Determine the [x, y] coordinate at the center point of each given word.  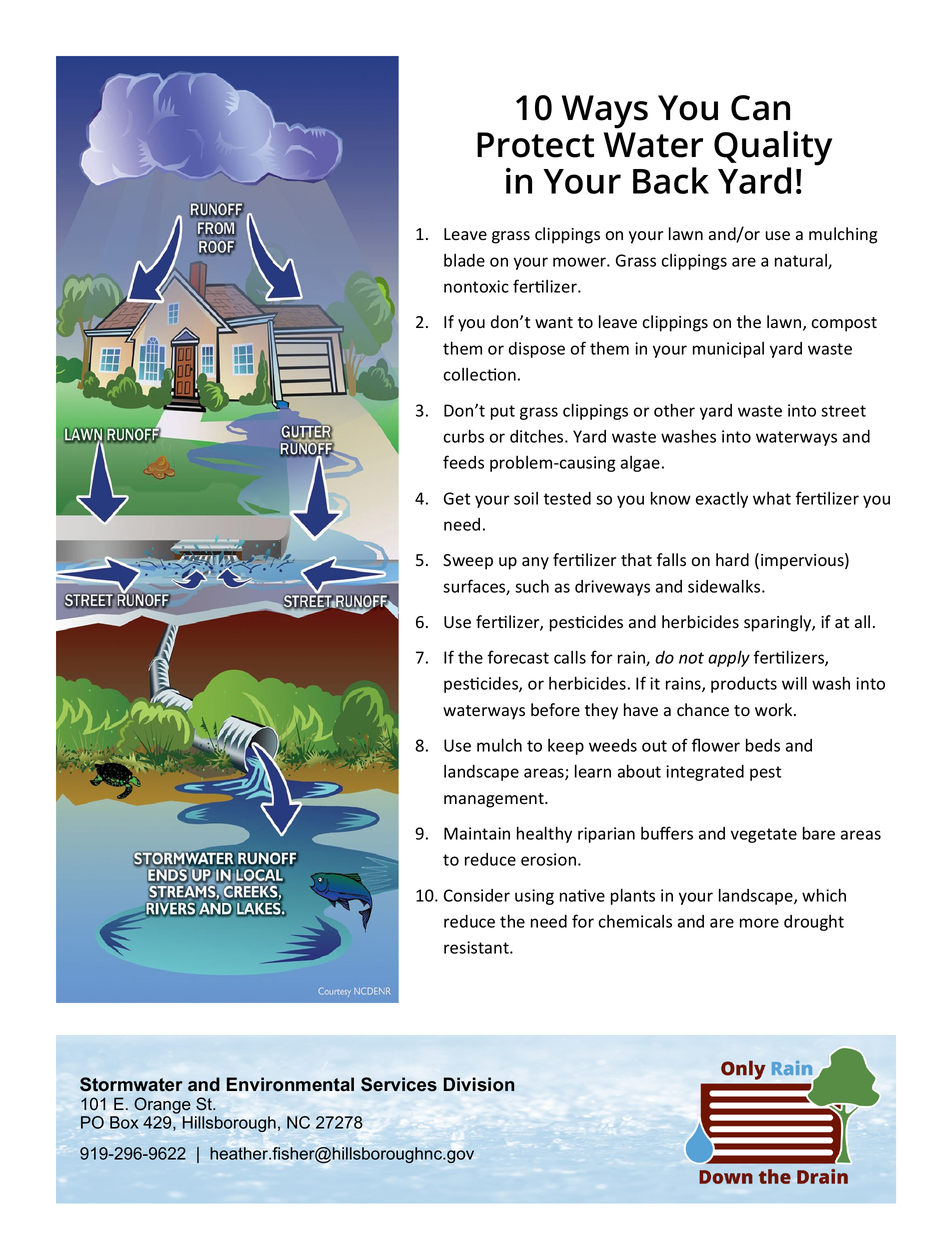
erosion [548, 859]
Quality [773, 149]
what [772, 498]
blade [464, 260]
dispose [537, 350]
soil [526, 498]
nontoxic [476, 286]
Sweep [468, 562]
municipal [728, 350]
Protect [535, 145]
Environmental [290, 1084]
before [555, 710]
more [759, 923]
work [775, 710]
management [495, 800]
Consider [477, 895]
